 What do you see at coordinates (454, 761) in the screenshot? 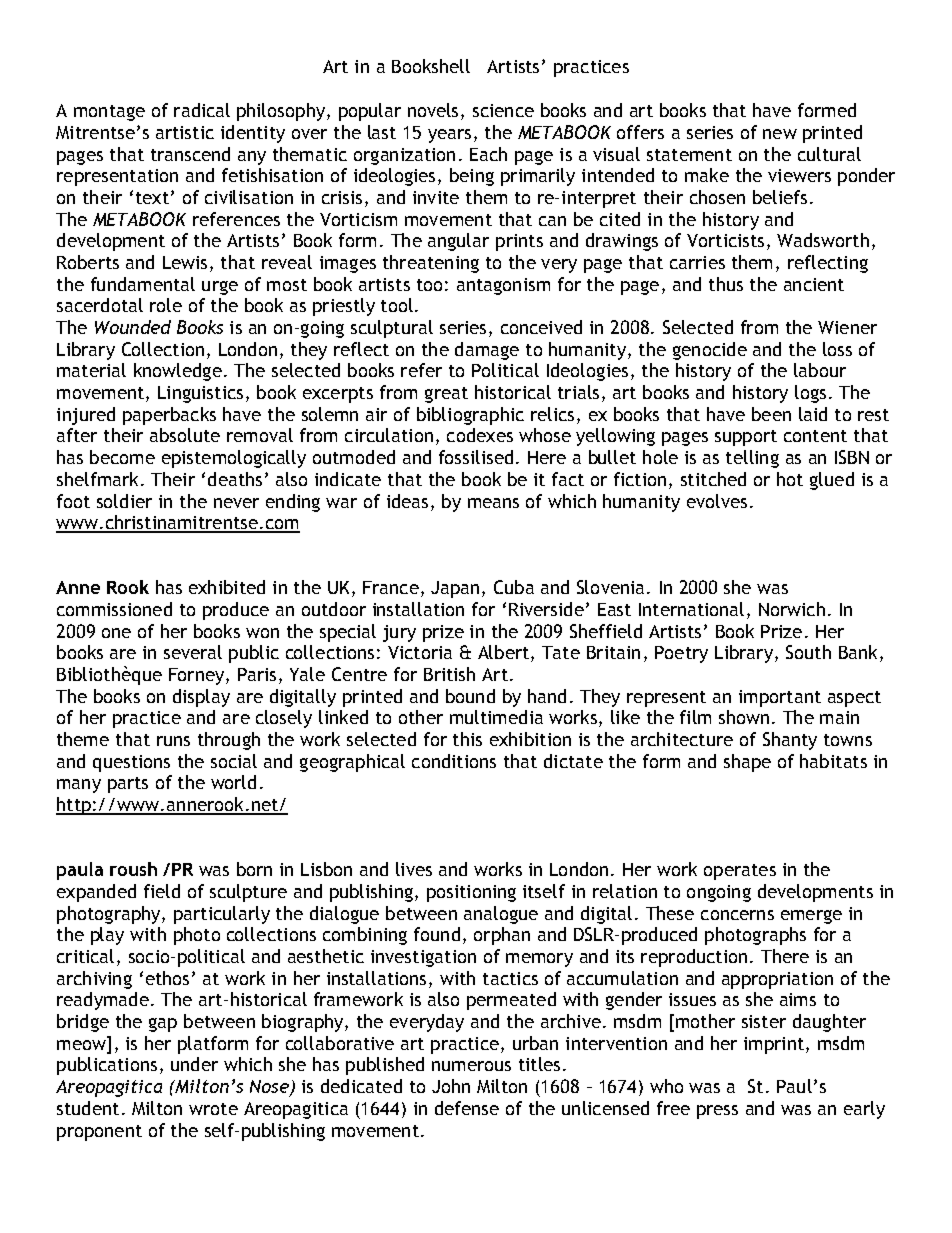
I see `conditions` at bounding box center [454, 761].
